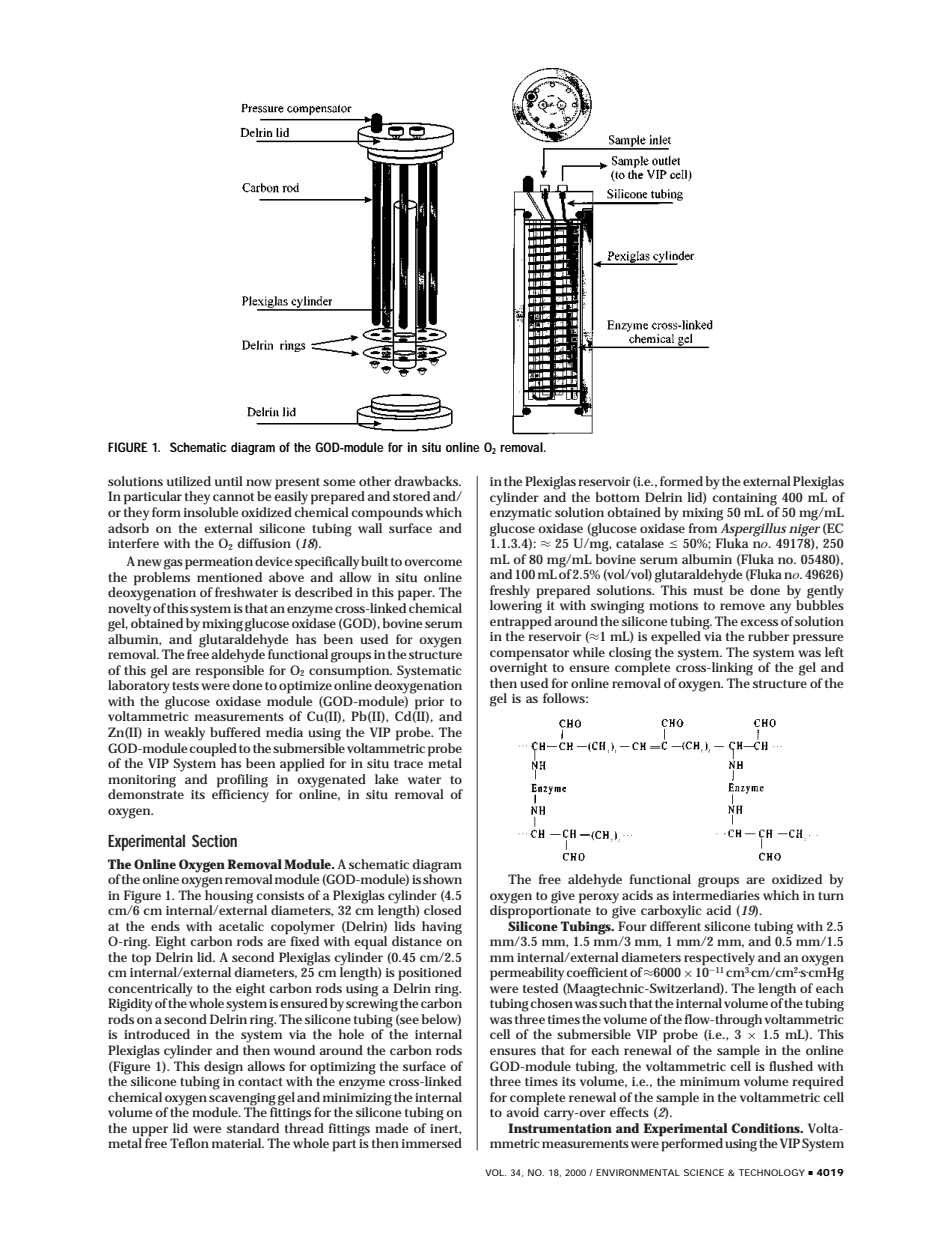 This page has height=1233, width=952. I want to click on shown, so click(442, 878).
